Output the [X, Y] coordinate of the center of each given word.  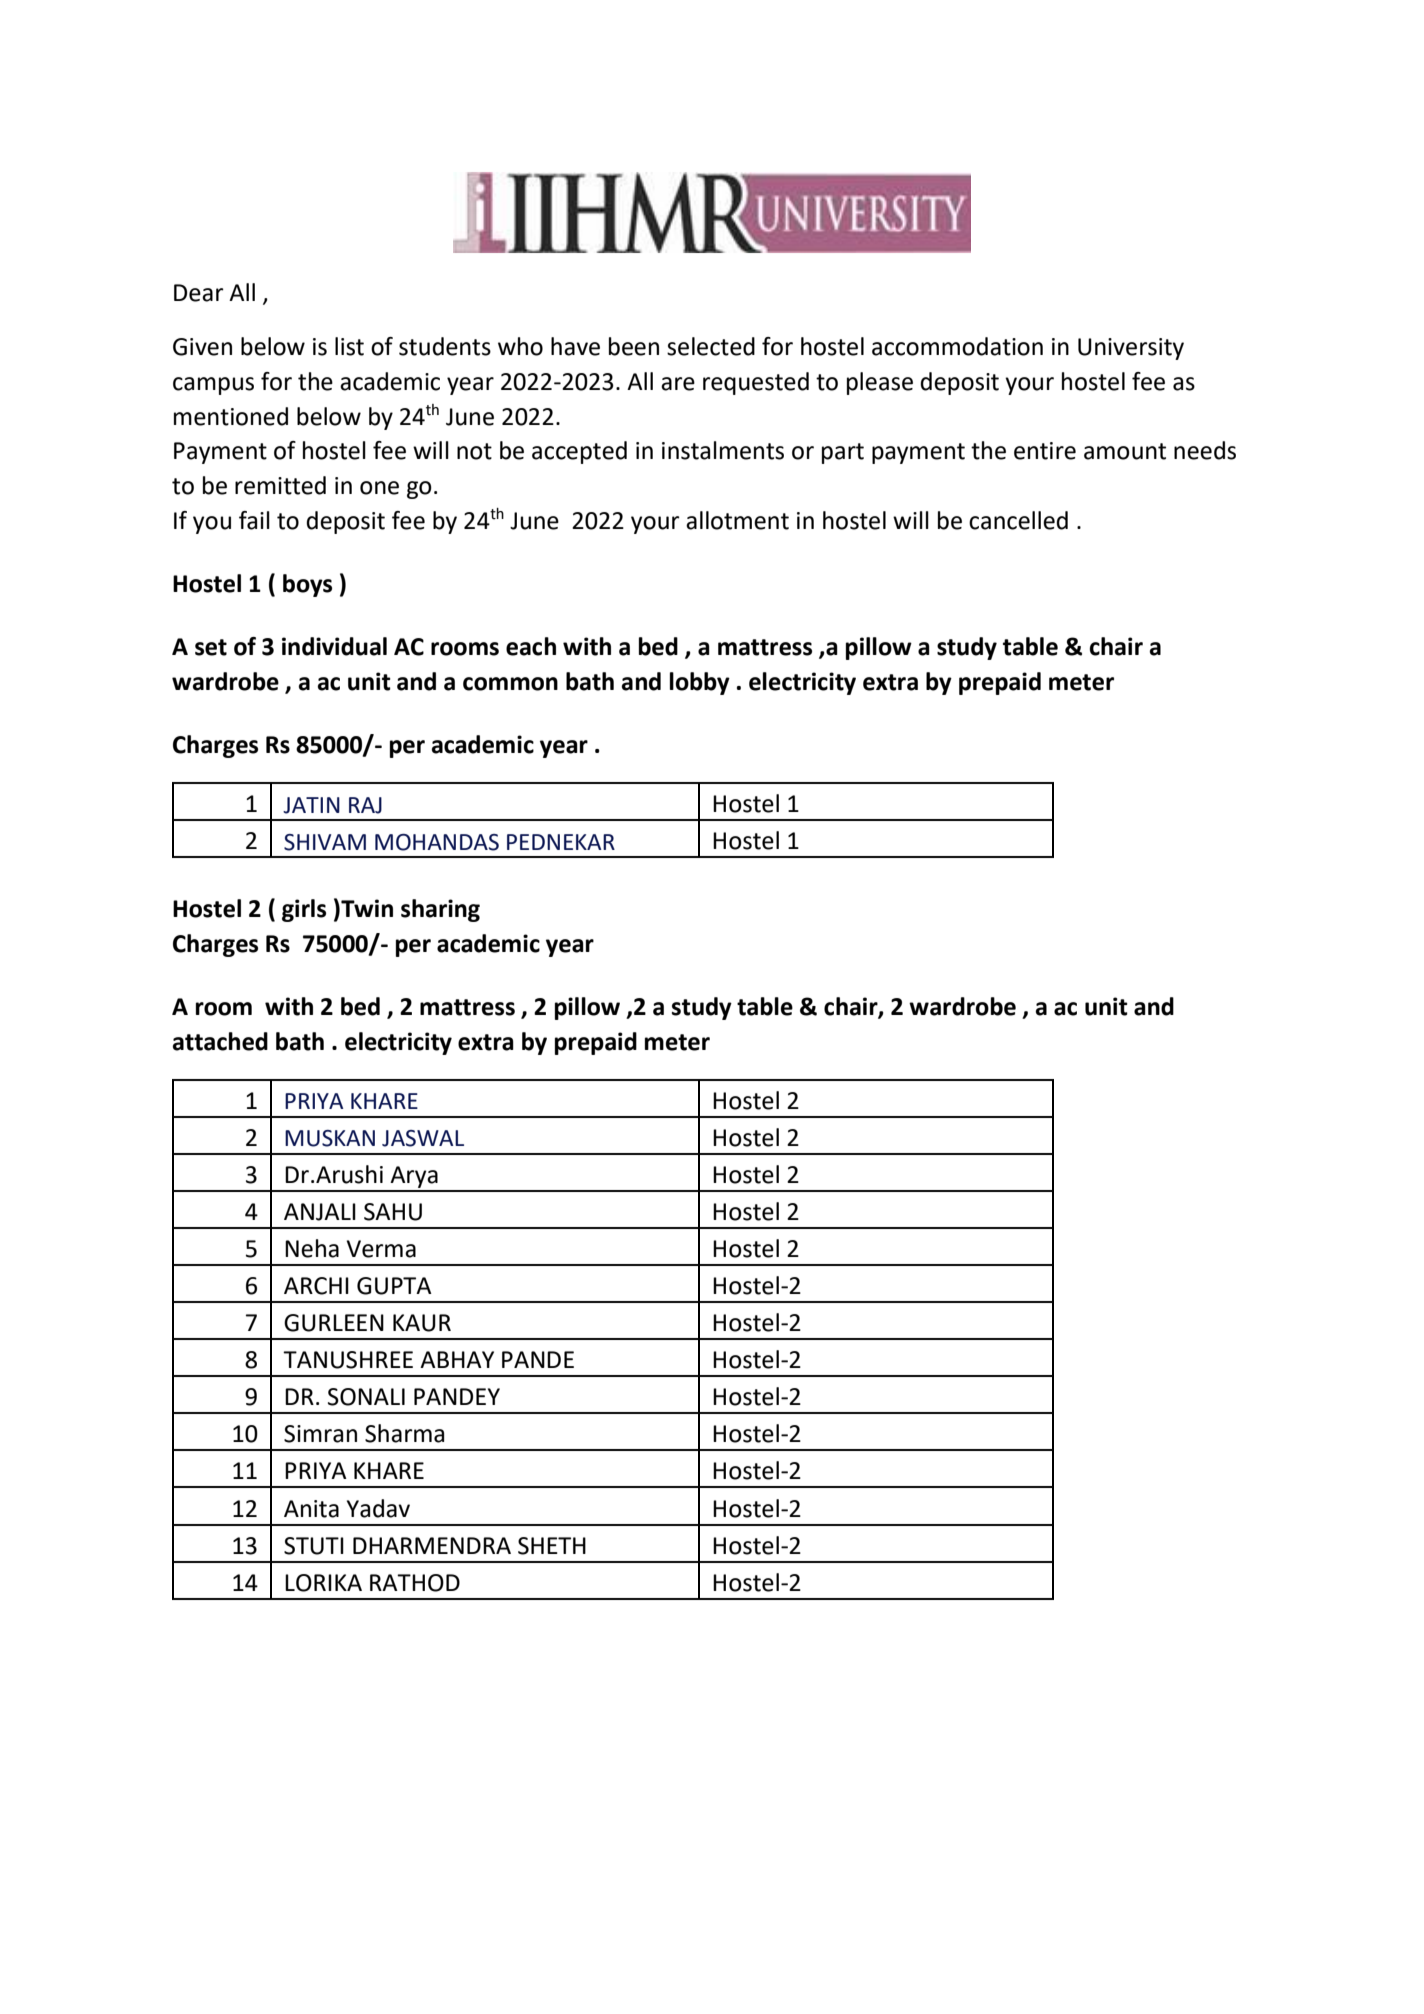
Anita [311, 1509]
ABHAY [457, 1359]
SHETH [552, 1546]
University [1131, 349]
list [349, 346]
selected [711, 346]
